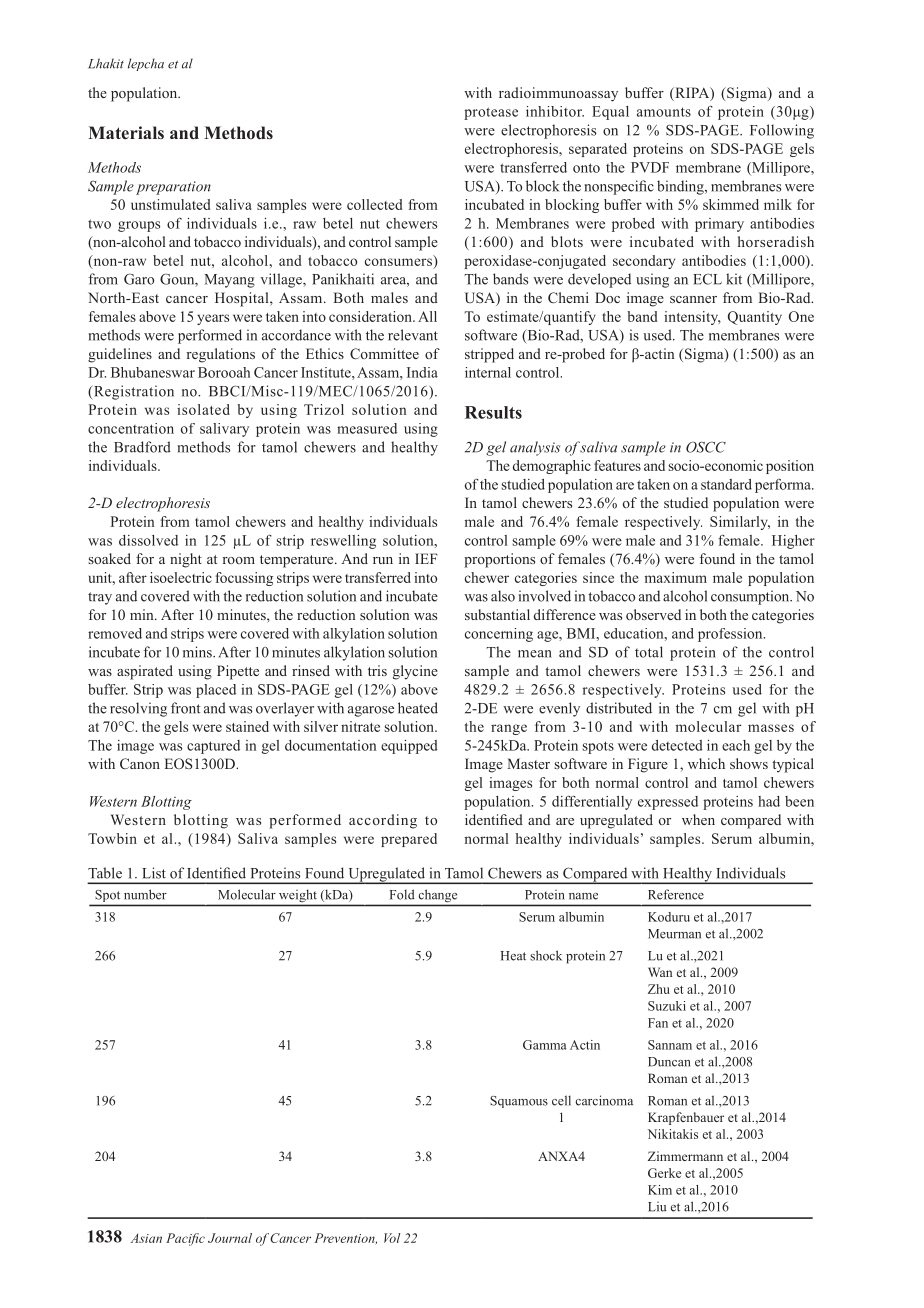  Describe the element at coordinates (698, 819) in the screenshot. I see `when` at that location.
